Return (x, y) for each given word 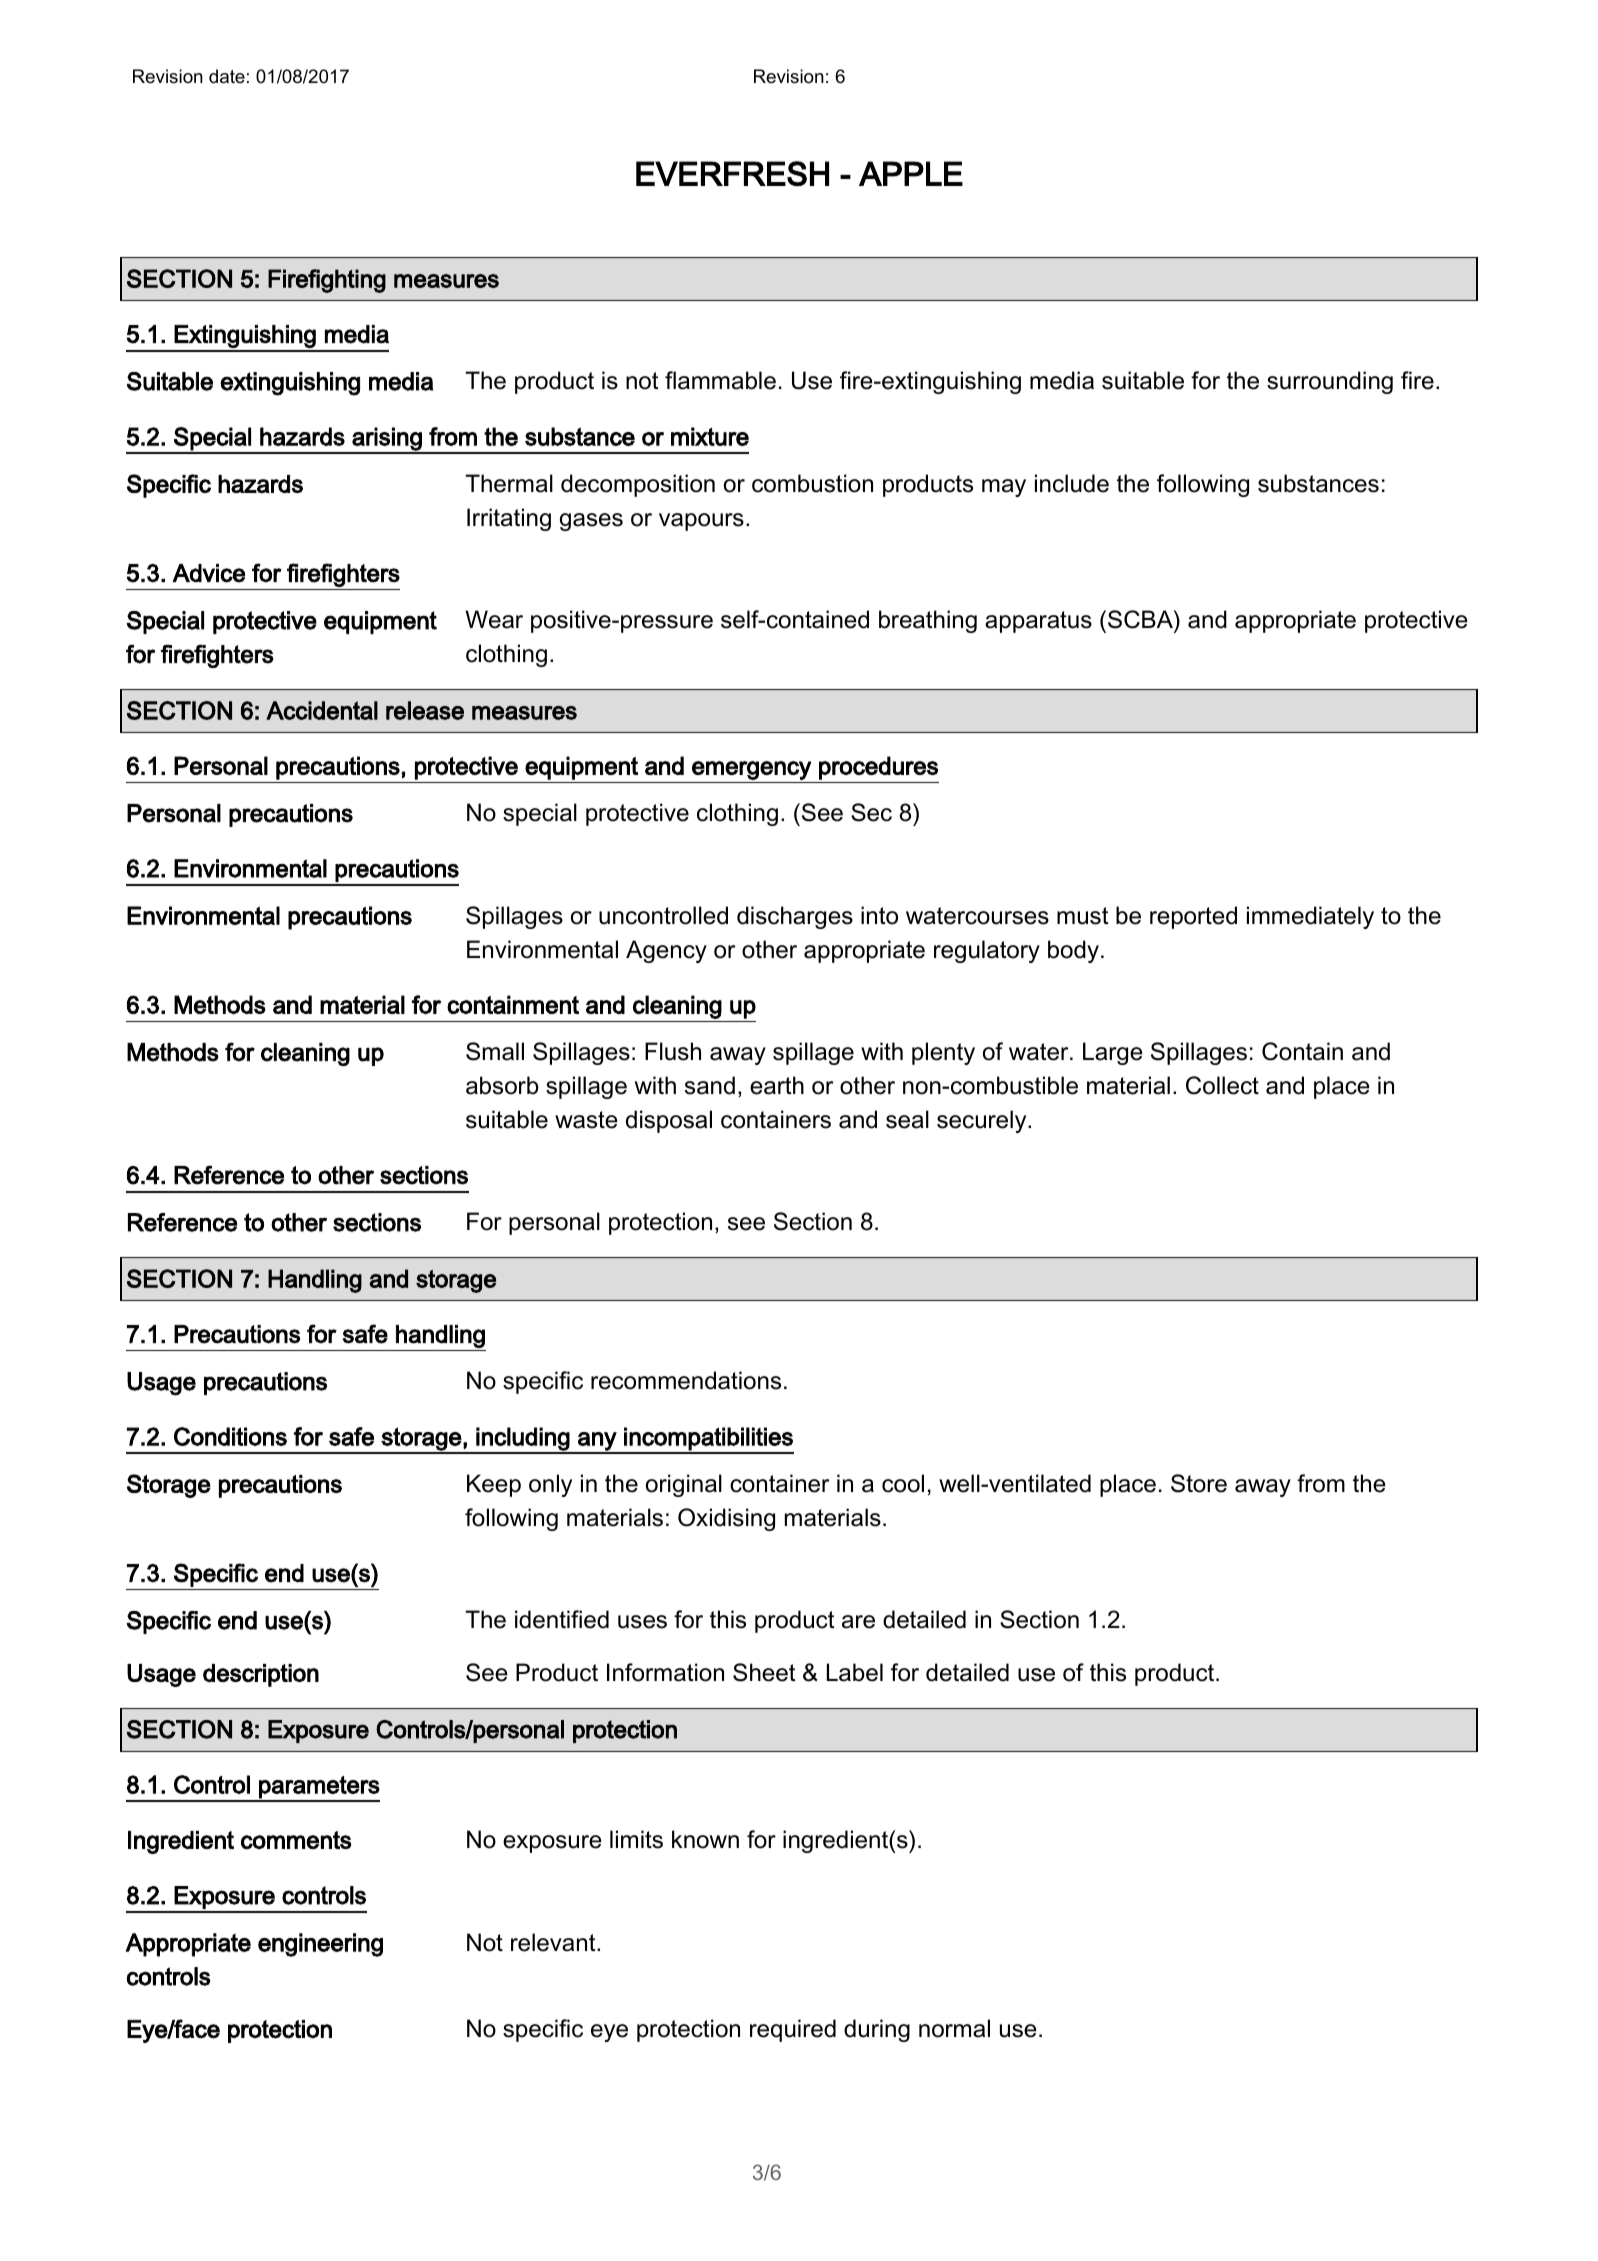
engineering (320, 1945)
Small (495, 1051)
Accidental (322, 710)
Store (1199, 1483)
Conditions (230, 1436)
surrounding (1330, 382)
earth (777, 1085)
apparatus (1038, 622)
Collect (1222, 1085)
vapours (701, 522)
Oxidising (726, 1519)
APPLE (911, 173)
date (227, 76)
